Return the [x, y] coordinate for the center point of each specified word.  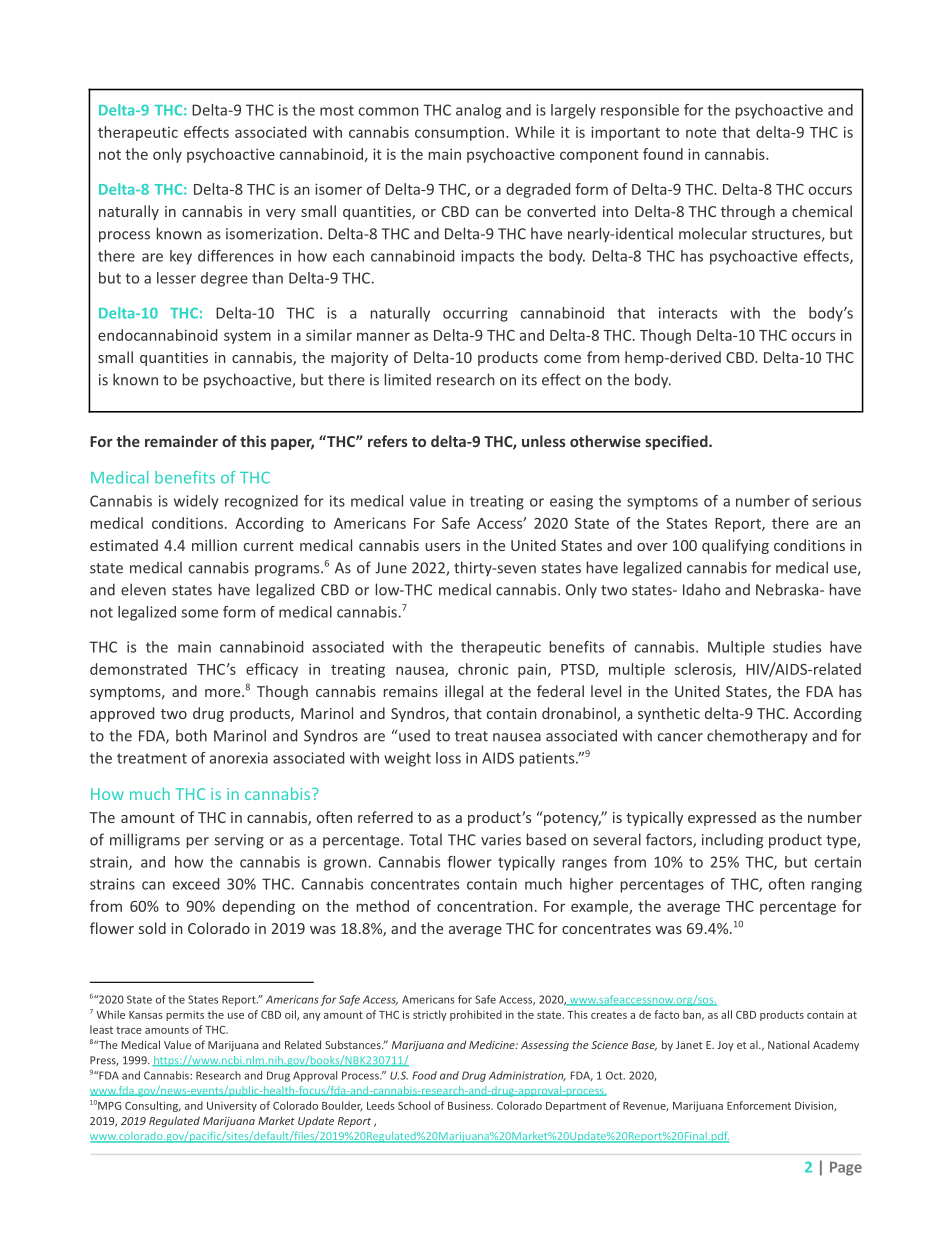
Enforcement [759, 1105]
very [281, 214]
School [414, 1105]
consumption [461, 133]
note [701, 133]
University [232, 1107]
